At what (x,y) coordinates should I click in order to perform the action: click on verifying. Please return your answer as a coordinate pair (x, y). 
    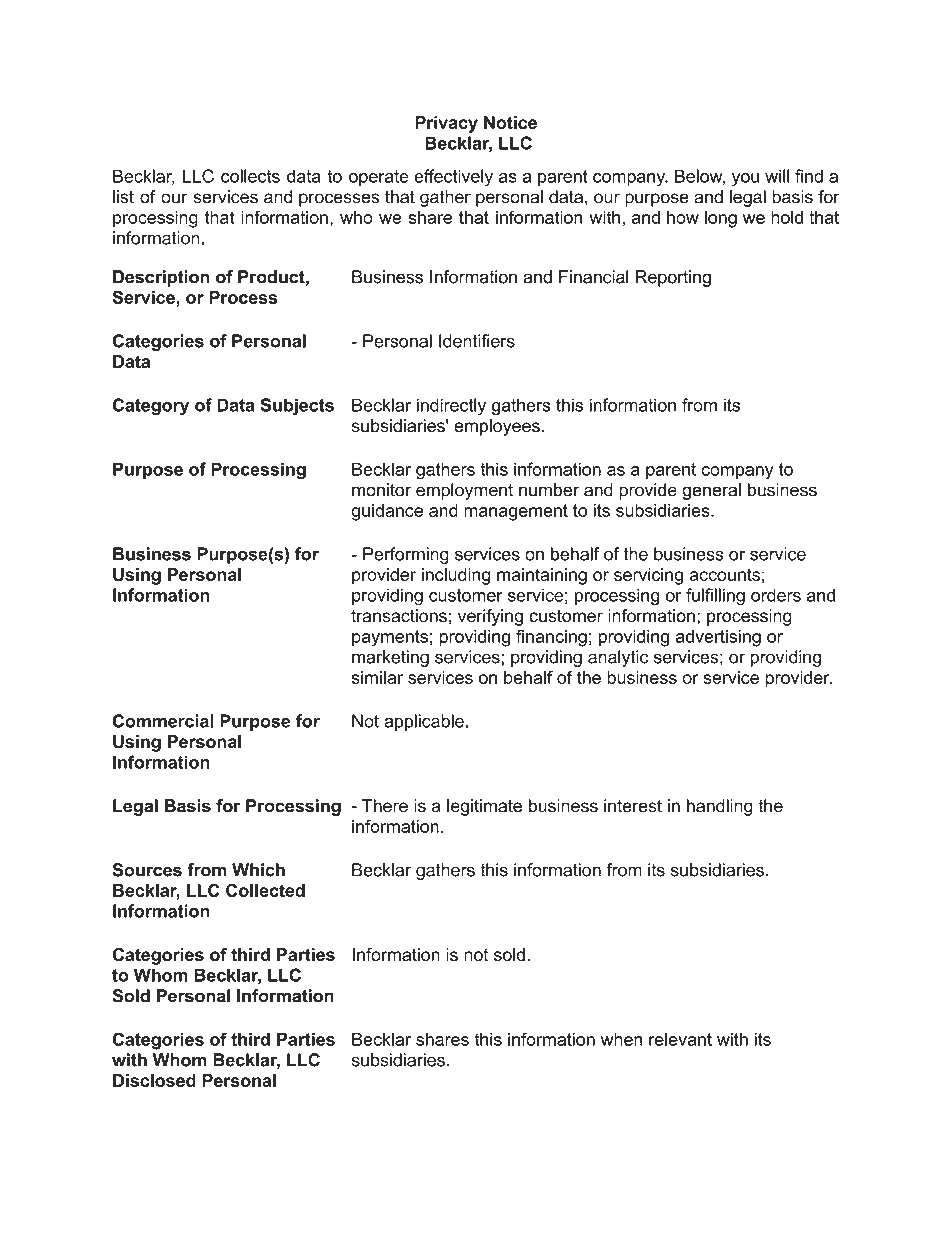
    Looking at the image, I should click on (490, 617).
